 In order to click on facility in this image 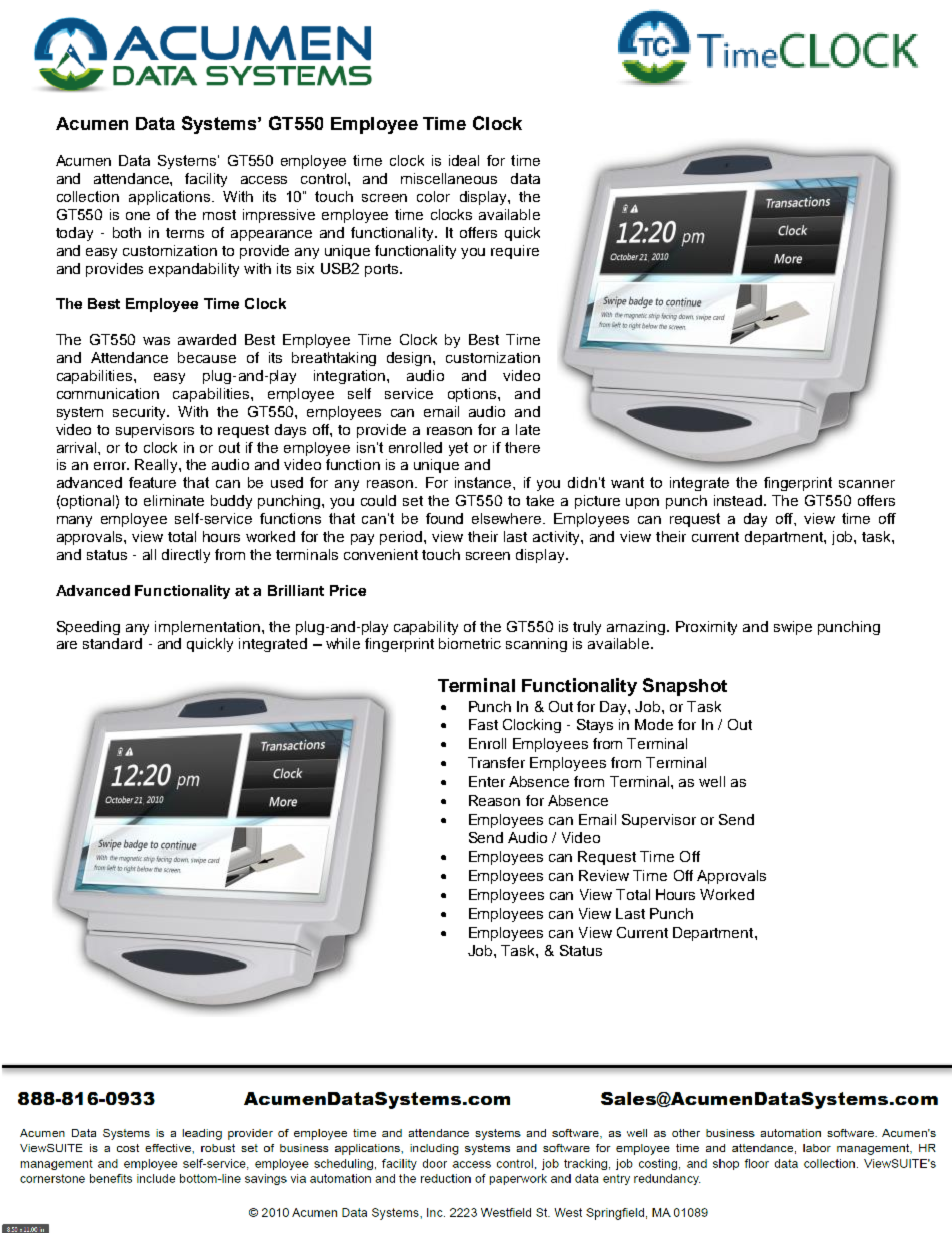, I will do `click(206, 180)`.
